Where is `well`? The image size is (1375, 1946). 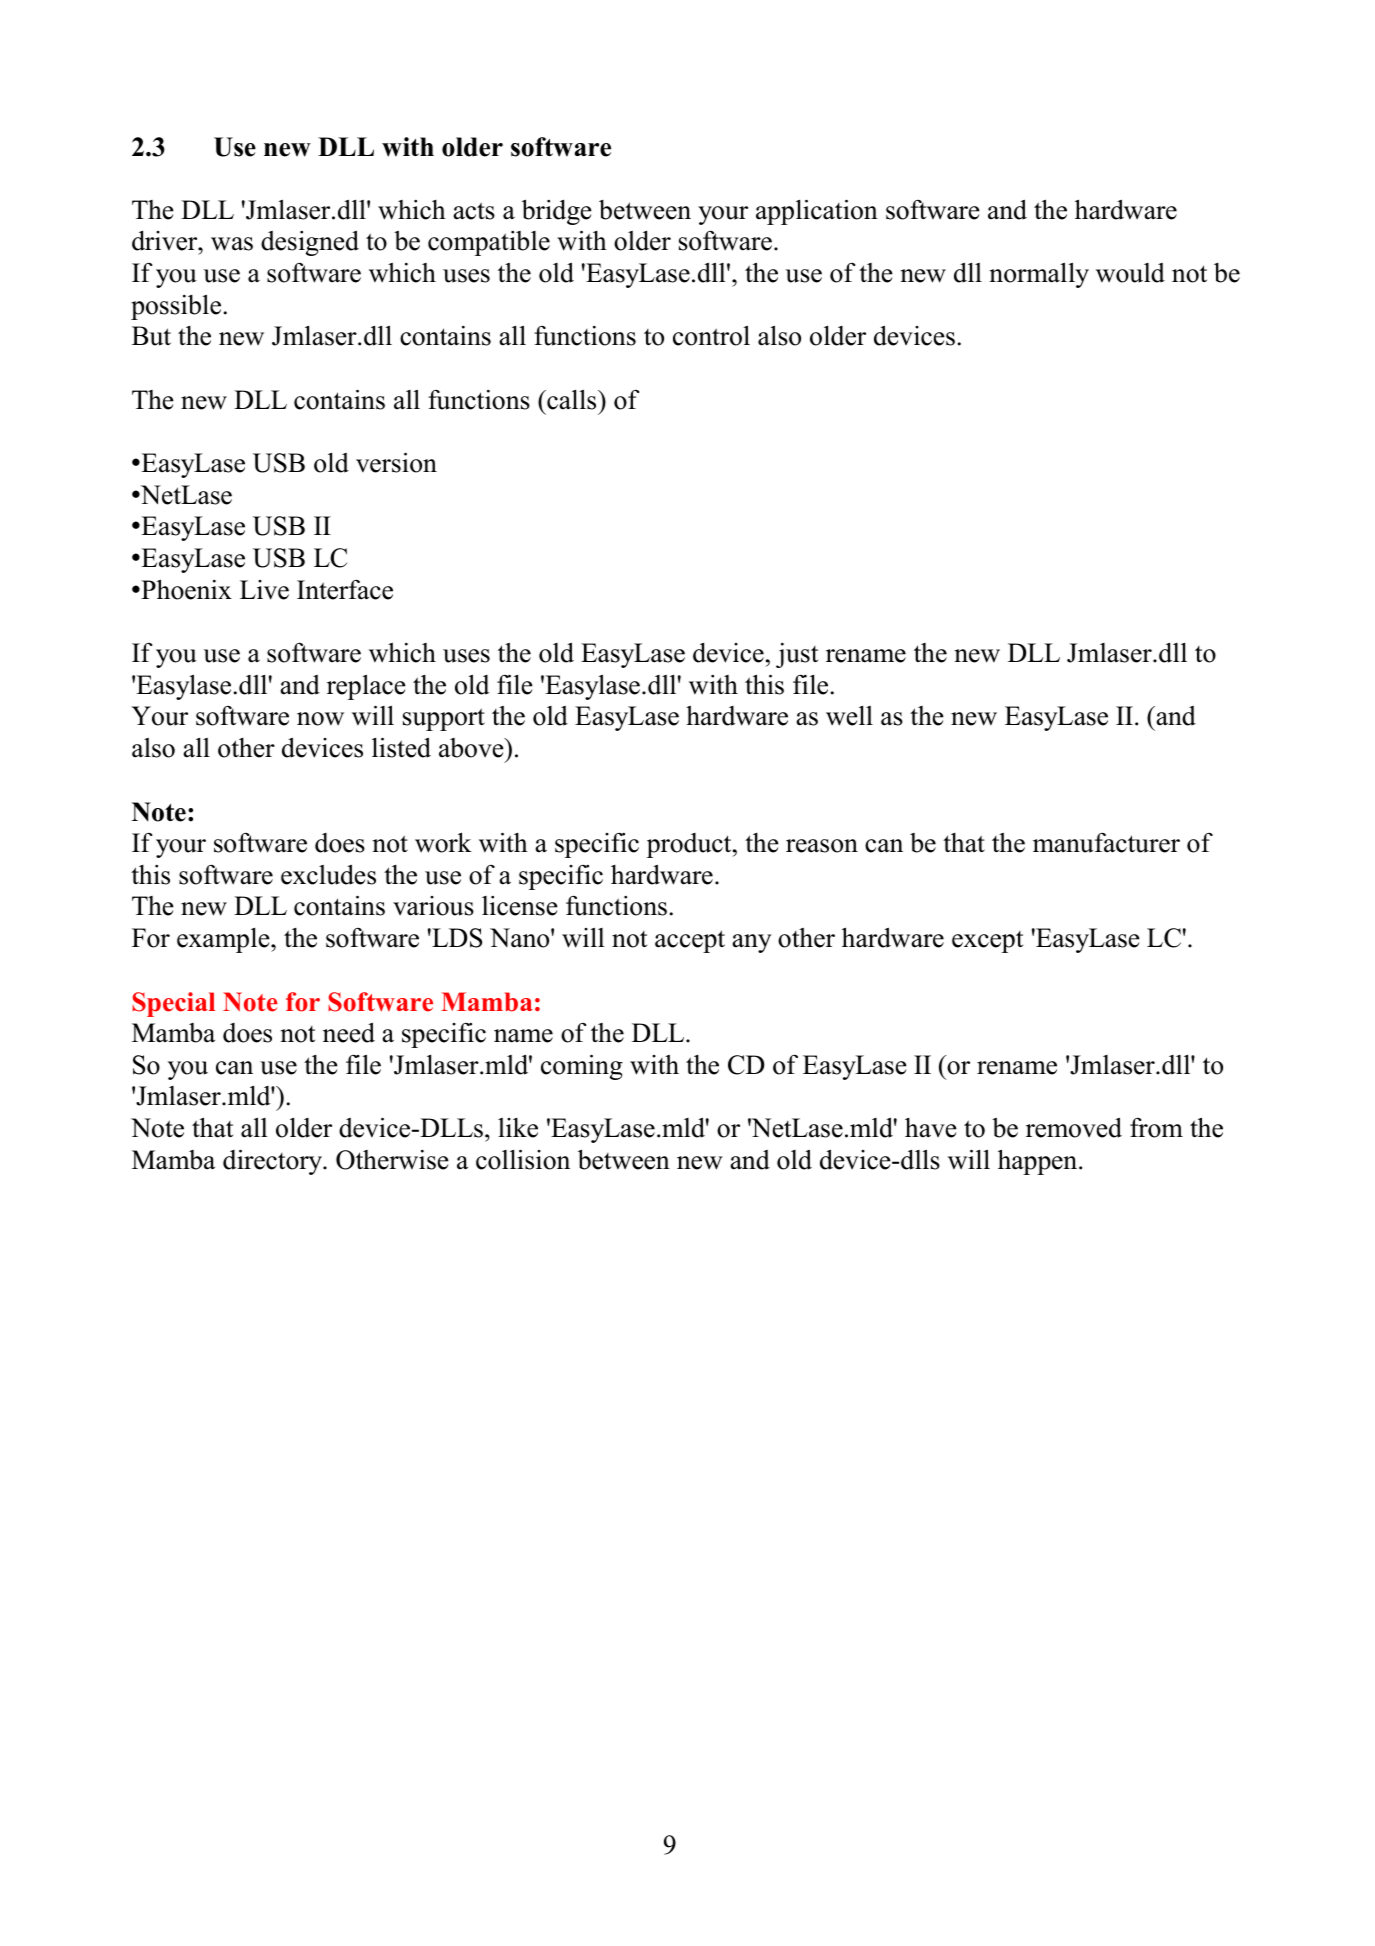
well is located at coordinates (849, 715).
